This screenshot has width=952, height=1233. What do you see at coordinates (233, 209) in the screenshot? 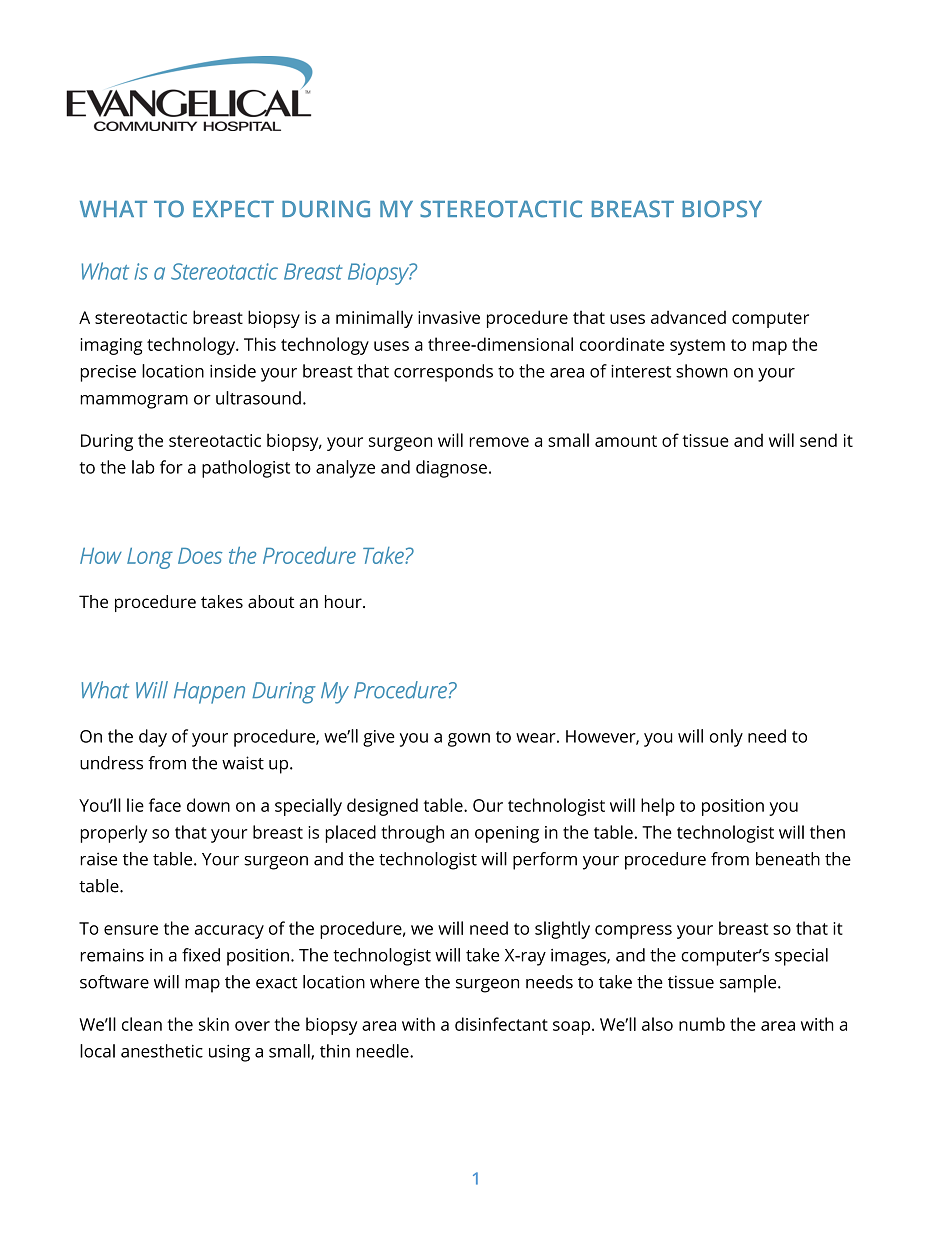
I see `EXPECT` at bounding box center [233, 209].
